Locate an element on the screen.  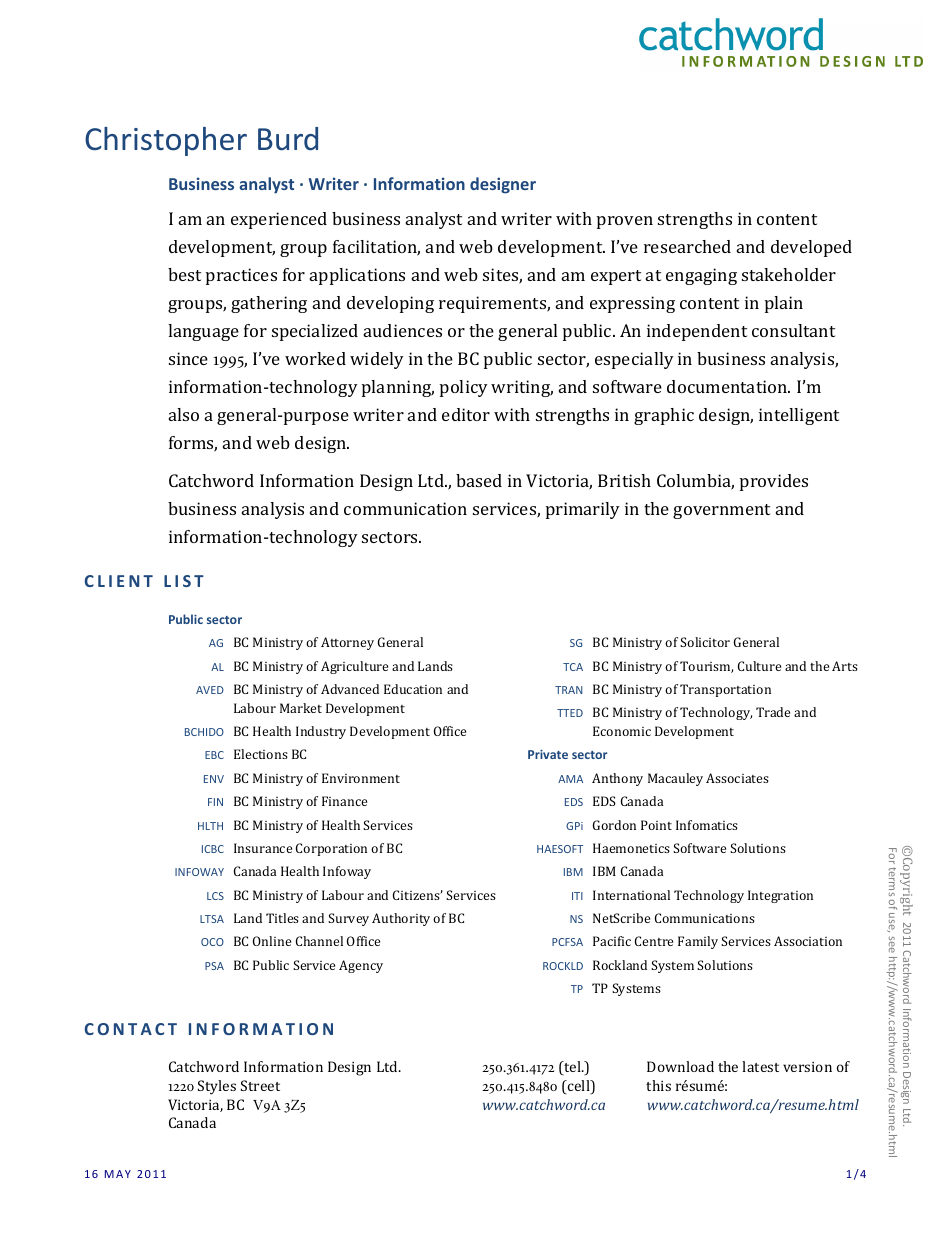
developed is located at coordinates (811, 248).
